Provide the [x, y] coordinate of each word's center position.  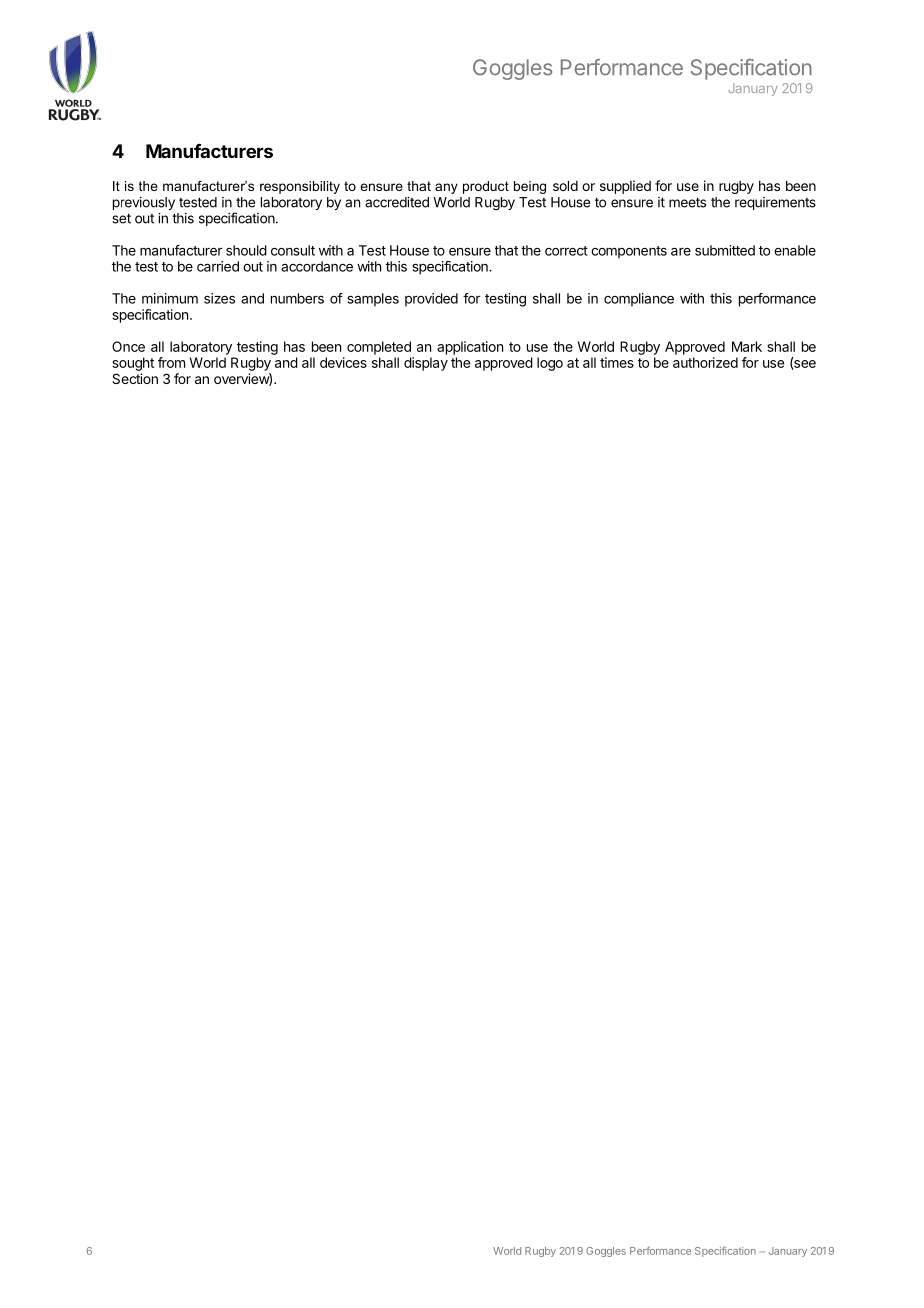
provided [431, 300]
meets [687, 202]
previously [144, 203]
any [446, 188]
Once [128, 346]
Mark [747, 346]
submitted [725, 250]
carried [218, 266]
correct [566, 251]
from [171, 362]
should [246, 250]
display [426, 364]
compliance [639, 300]
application [470, 348]
